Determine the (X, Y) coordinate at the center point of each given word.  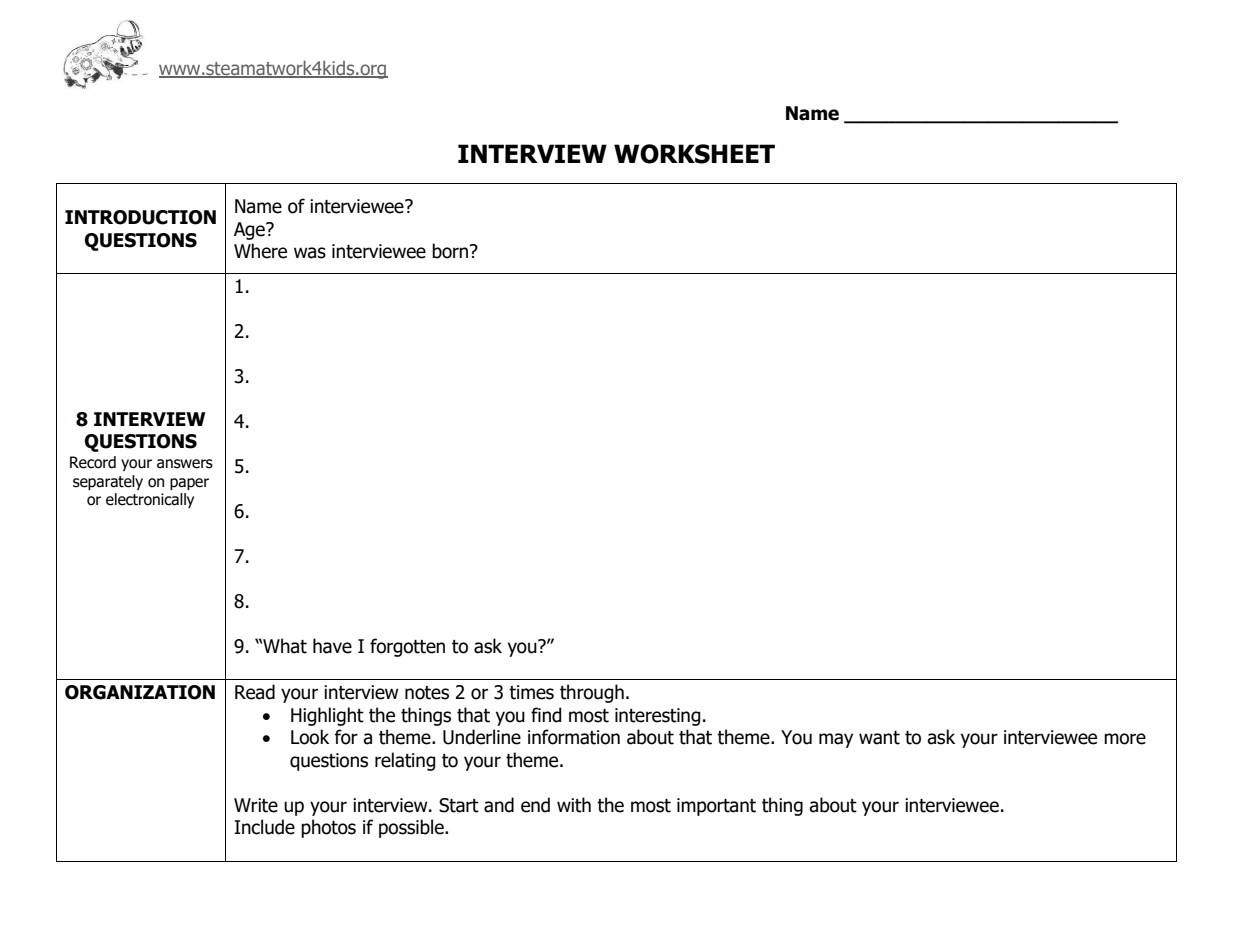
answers (185, 464)
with (574, 805)
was (310, 253)
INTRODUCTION (140, 217)
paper (189, 484)
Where (260, 251)
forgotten (407, 647)
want (879, 738)
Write (256, 805)
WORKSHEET (694, 154)
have (332, 646)
